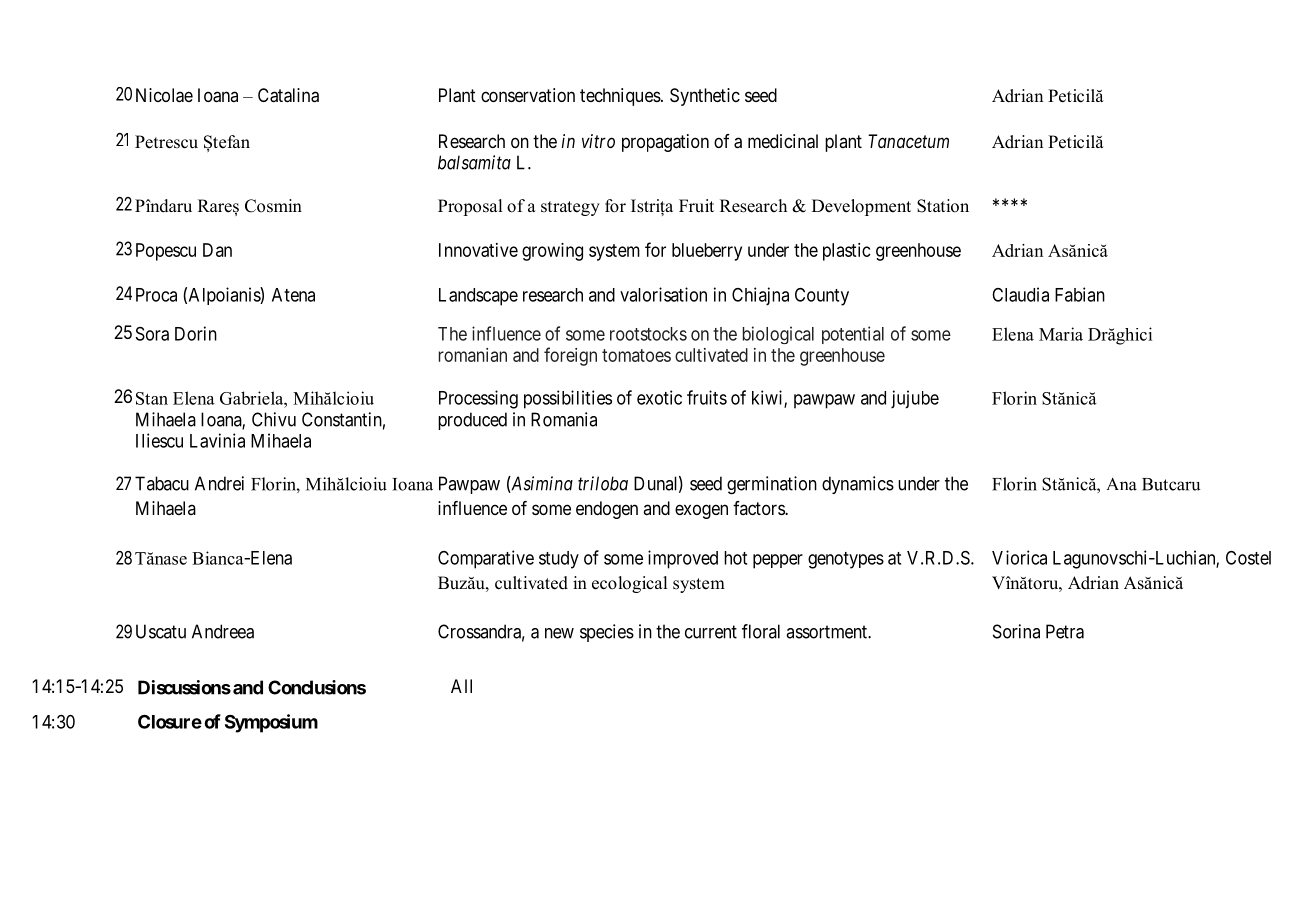 This screenshot has width=1308, height=924. What do you see at coordinates (659, 397) in the screenshot?
I see `exotic` at bounding box center [659, 397].
